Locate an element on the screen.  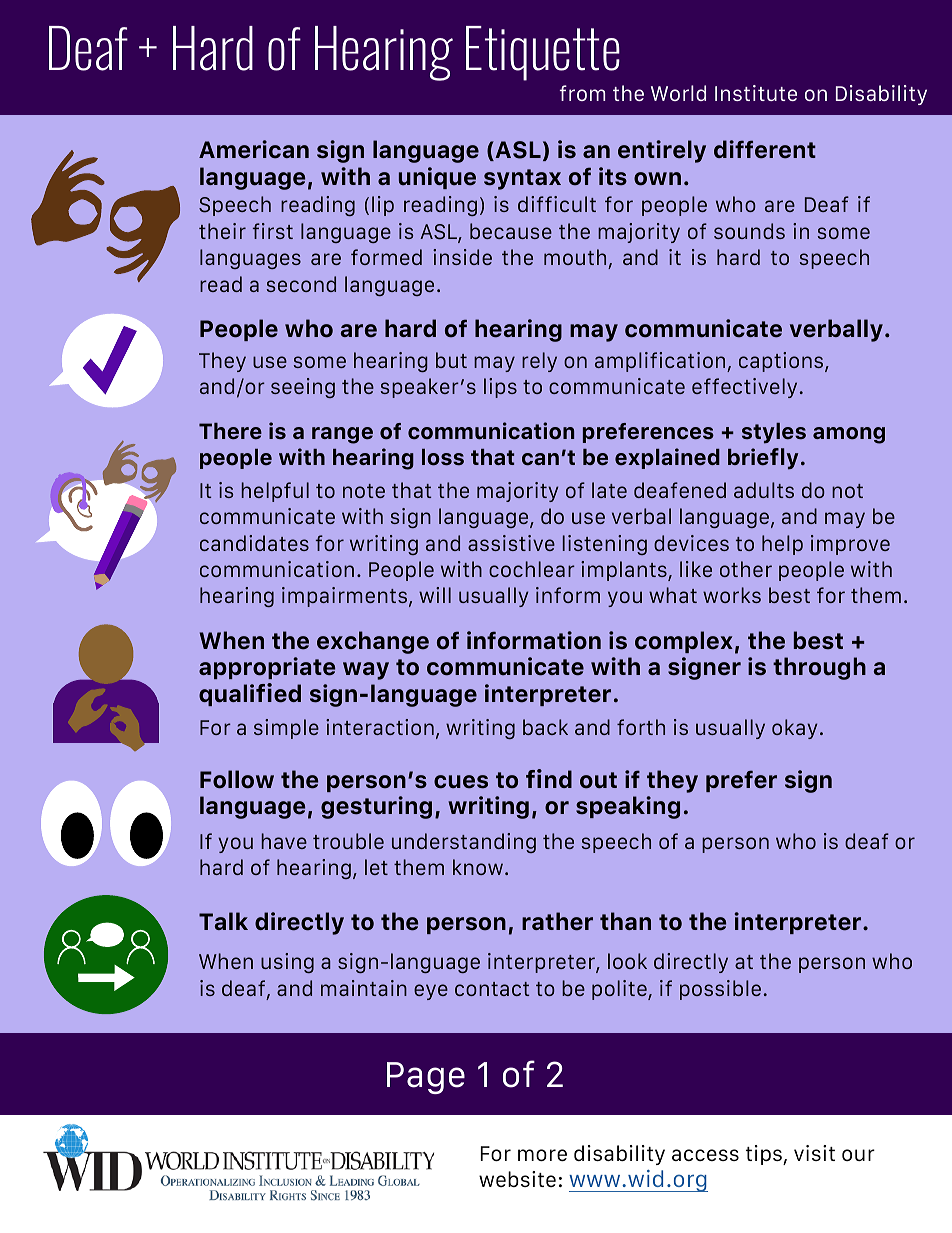
captions is located at coordinates (782, 362).
